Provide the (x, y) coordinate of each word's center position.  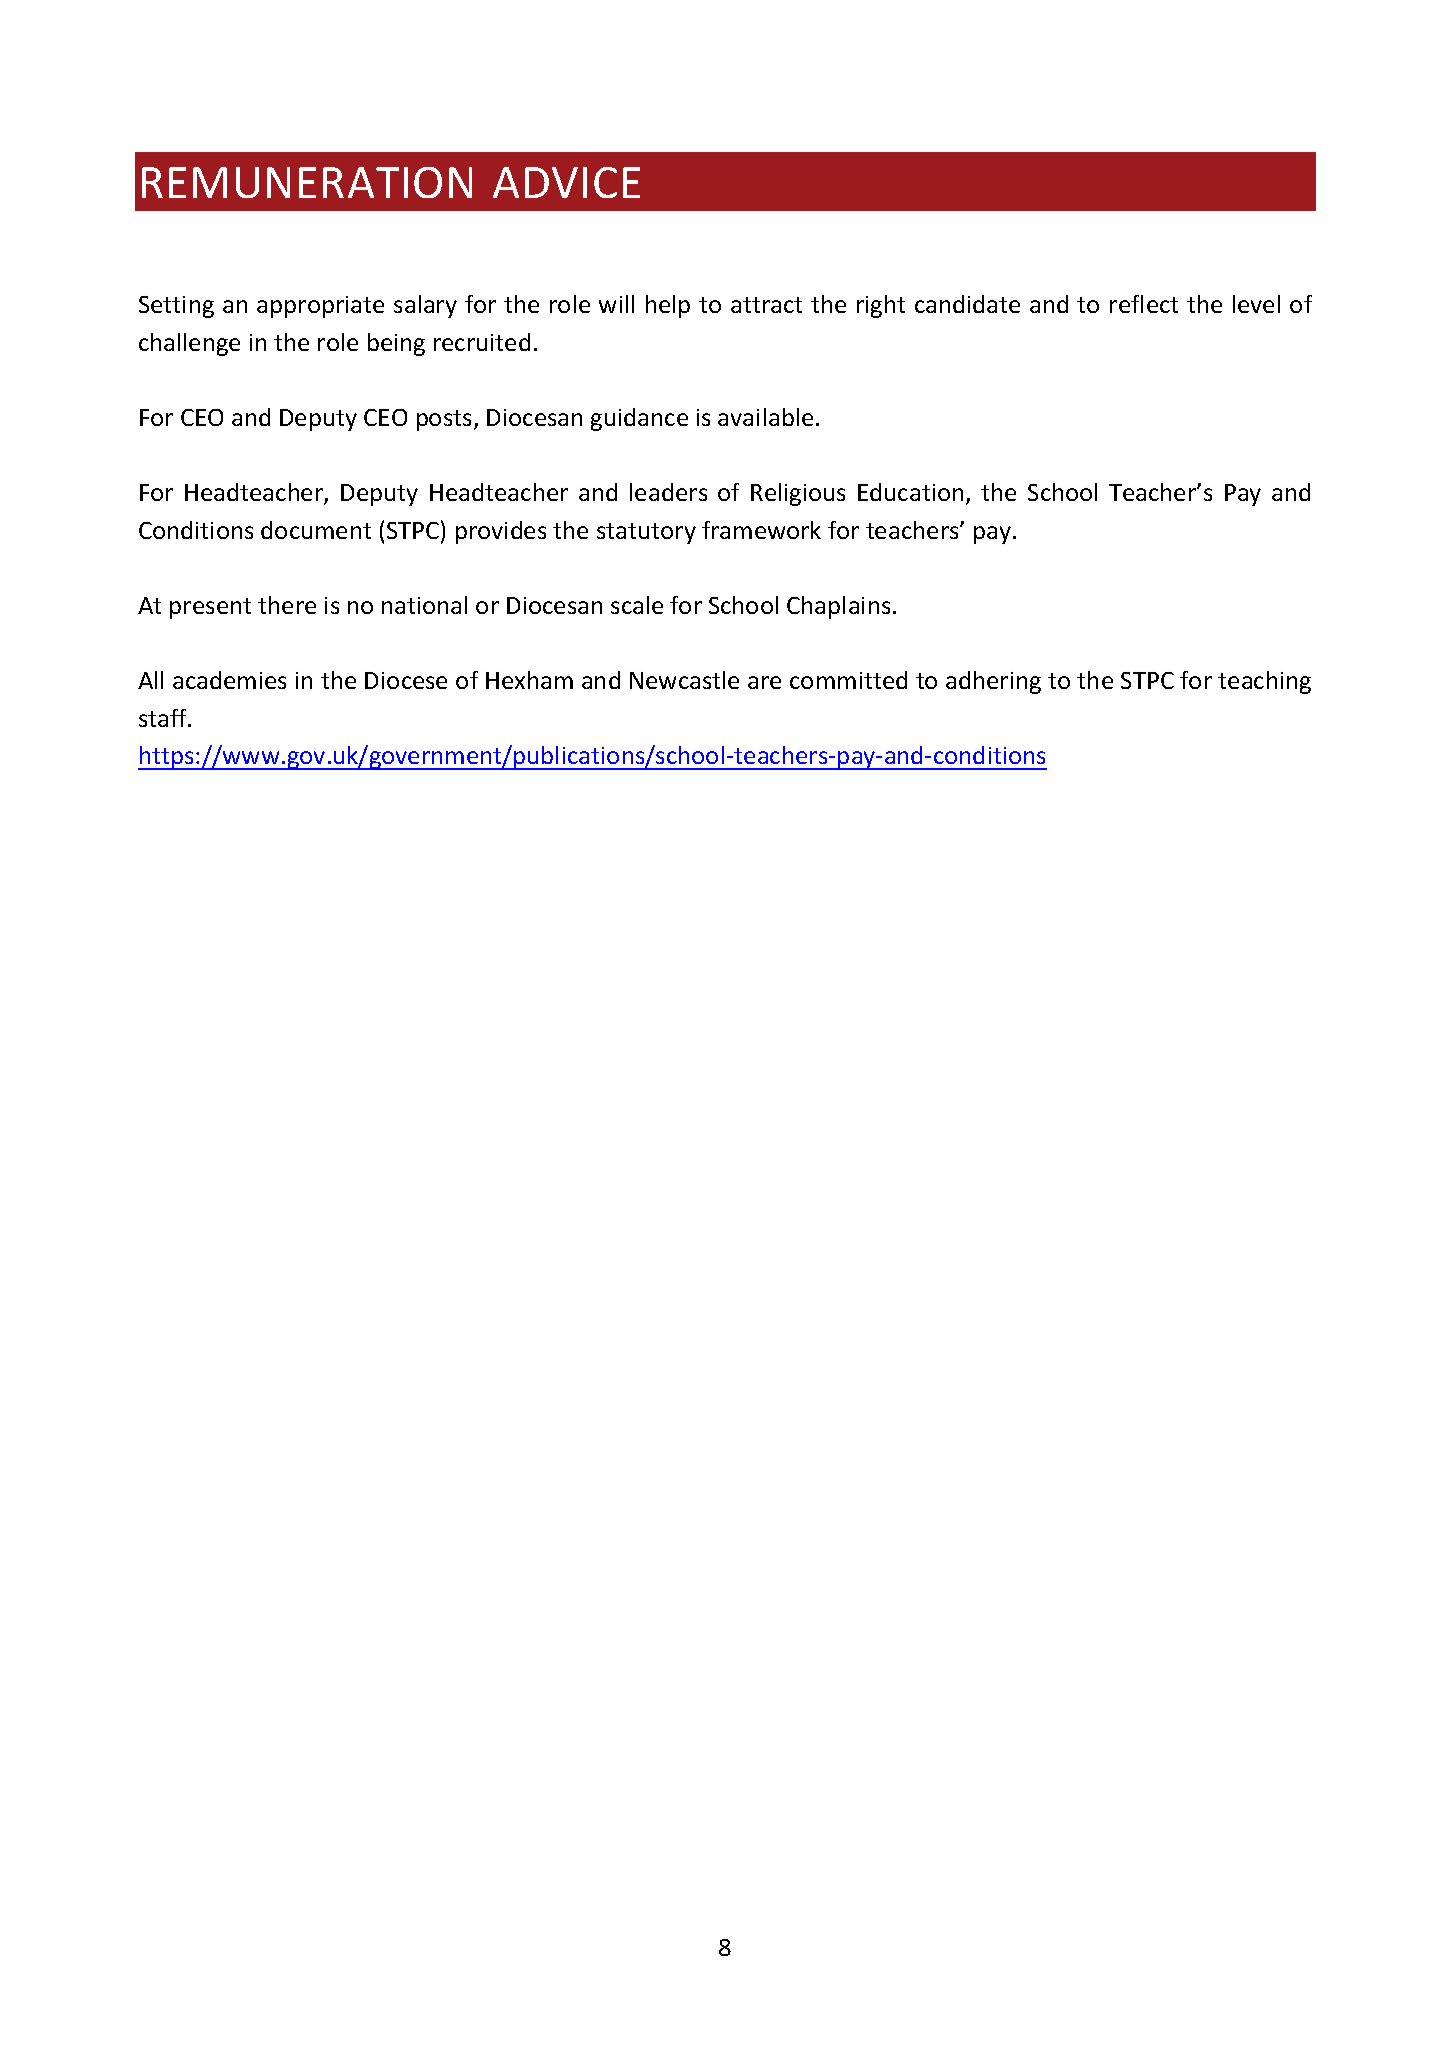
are (764, 682)
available (765, 417)
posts (446, 420)
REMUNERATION (307, 182)
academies (229, 680)
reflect (1144, 304)
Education (910, 492)
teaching (1264, 682)
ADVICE (566, 182)
